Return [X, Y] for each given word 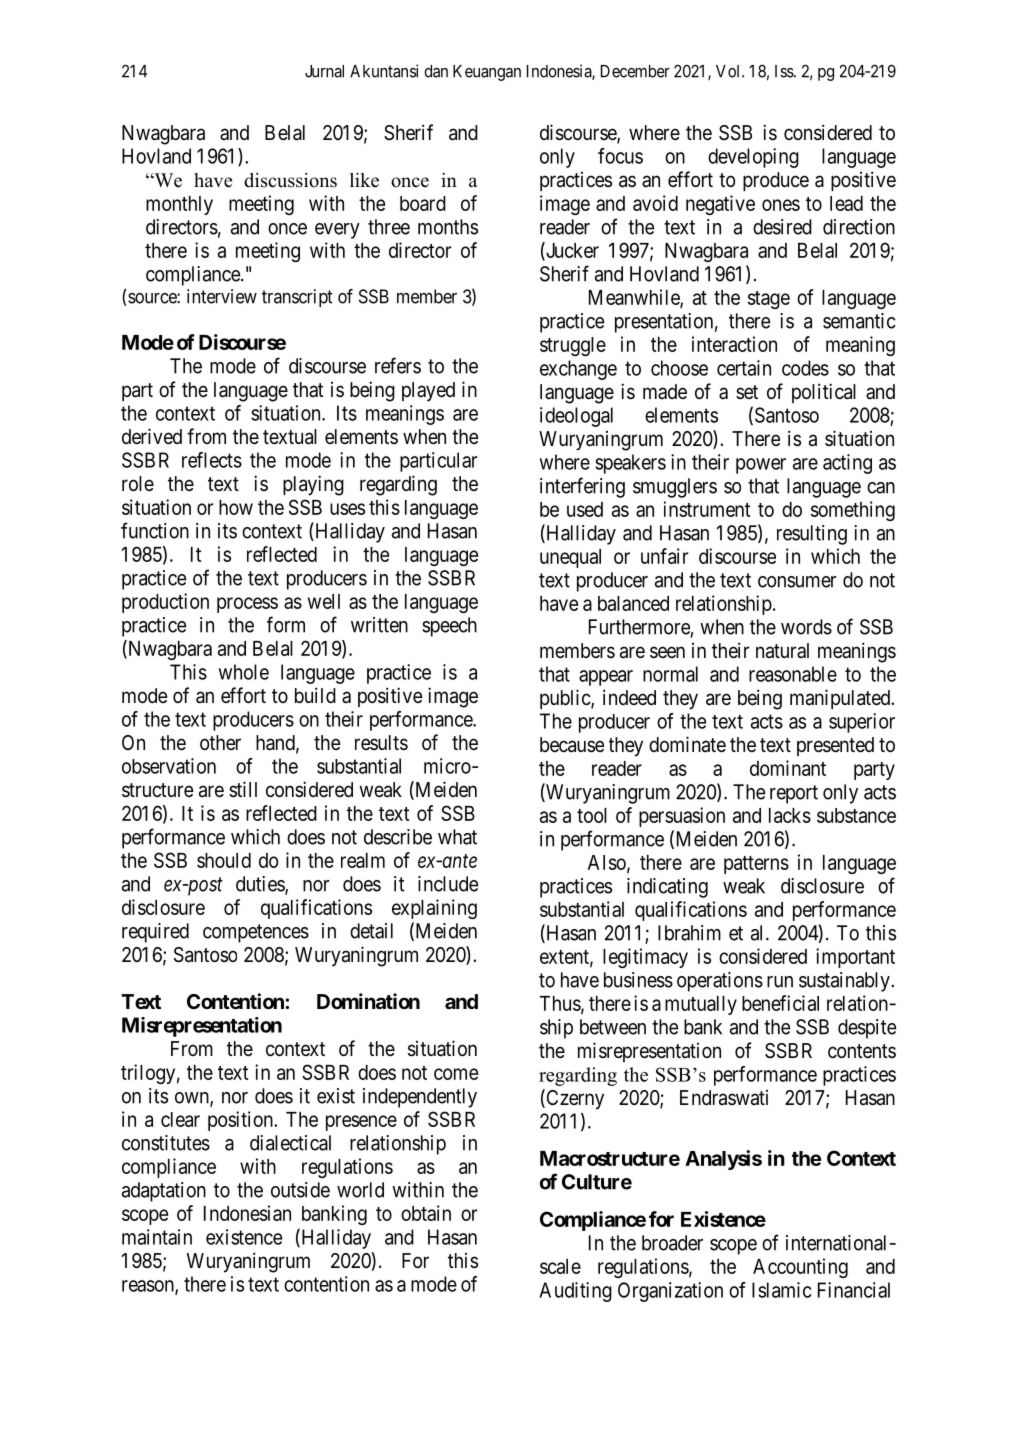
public [566, 699]
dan [436, 71]
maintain [157, 1237]
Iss [785, 71]
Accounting [800, 1268]
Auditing [575, 1292]
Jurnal [324, 71]
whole [243, 672]
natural [782, 651]
